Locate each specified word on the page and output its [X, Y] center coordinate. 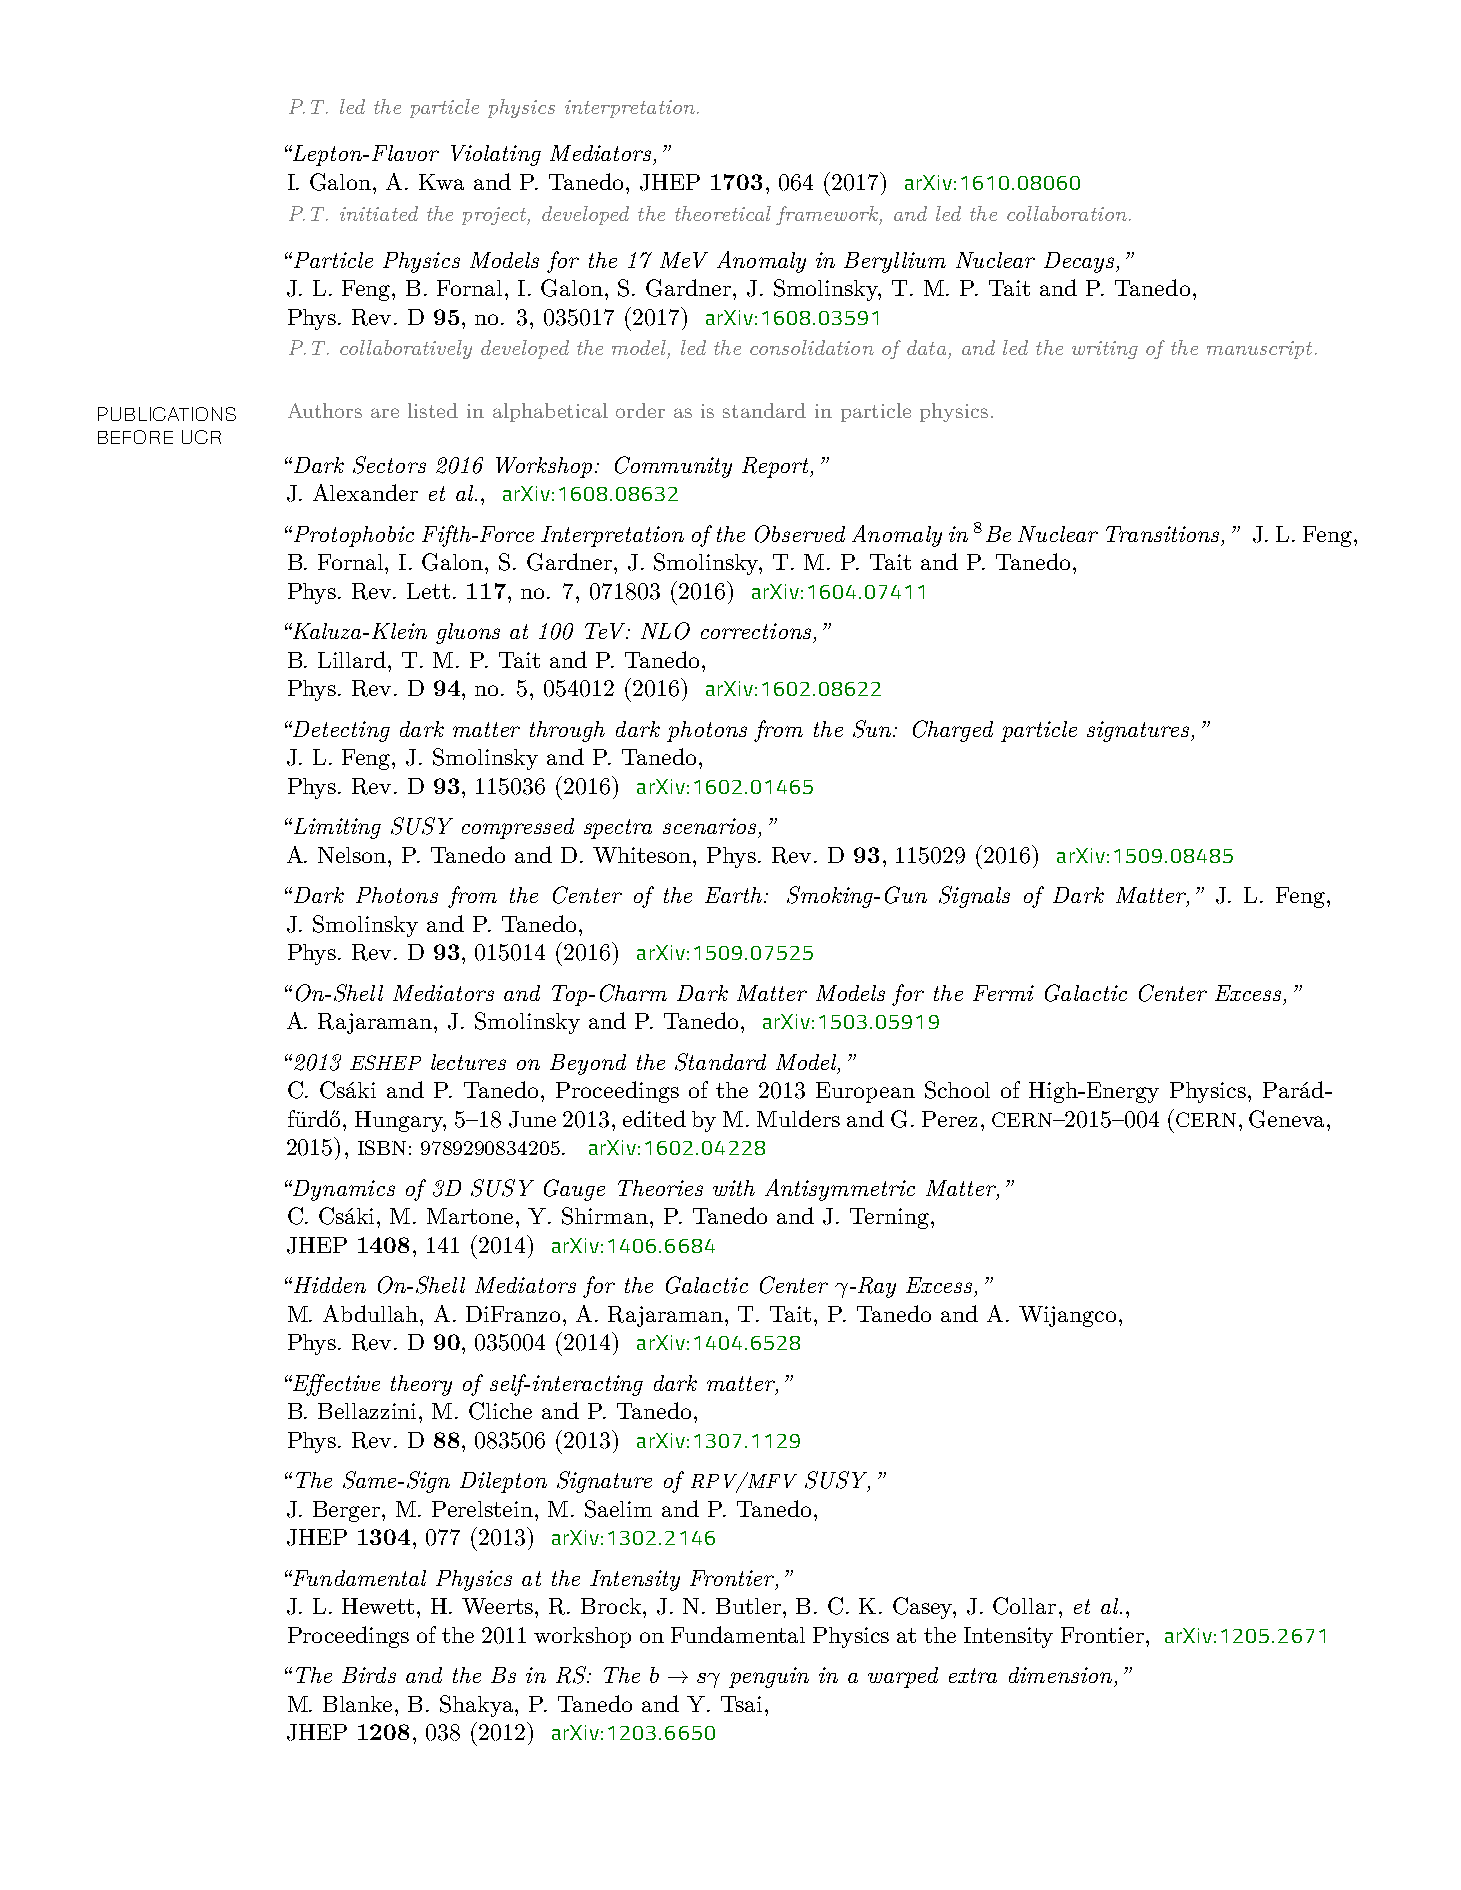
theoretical [723, 213]
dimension [1060, 1675]
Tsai [741, 1704]
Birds [369, 1675]
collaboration [1067, 213]
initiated [379, 213]
